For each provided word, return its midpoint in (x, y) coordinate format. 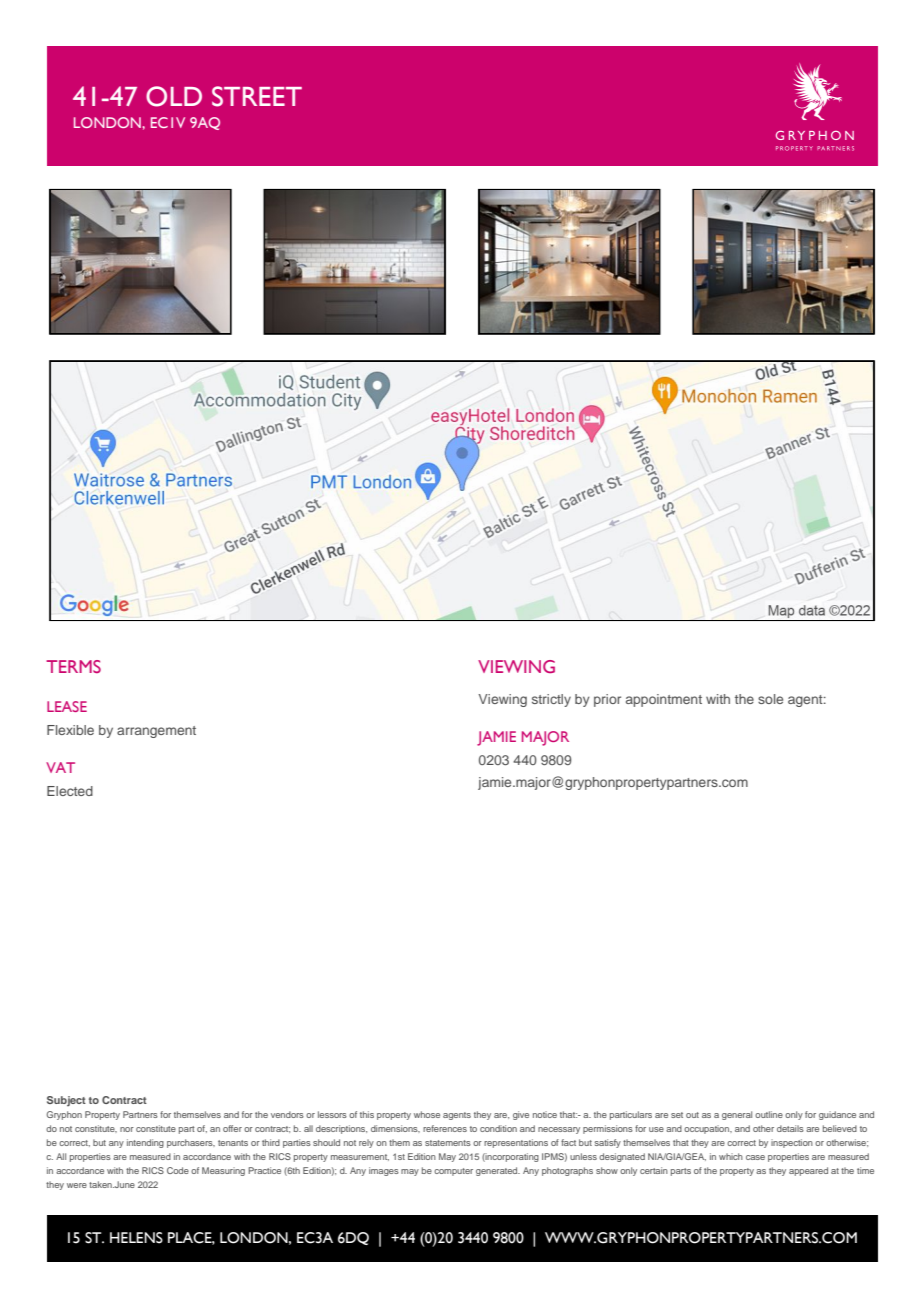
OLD (174, 96)
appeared (808, 1171)
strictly (551, 700)
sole (770, 699)
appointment (664, 700)
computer (453, 1172)
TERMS (73, 666)
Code (178, 1170)
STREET (257, 96)
